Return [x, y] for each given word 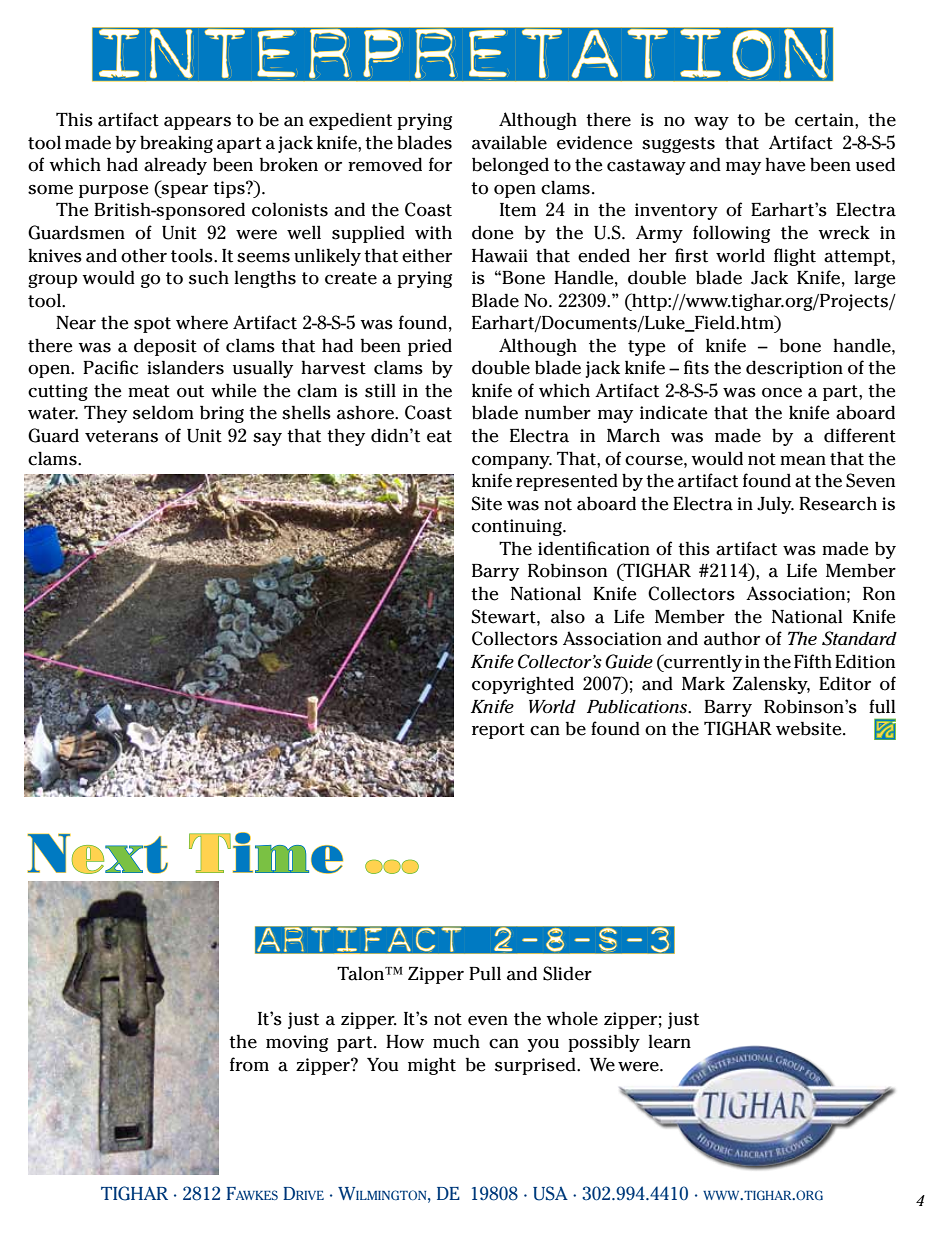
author [732, 638]
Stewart [505, 616]
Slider [567, 973]
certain [825, 120]
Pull [485, 973]
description [794, 369]
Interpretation [462, 54]
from [249, 1064]
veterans [121, 436]
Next [98, 854]
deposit [165, 347]
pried [430, 347]
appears [197, 123]
